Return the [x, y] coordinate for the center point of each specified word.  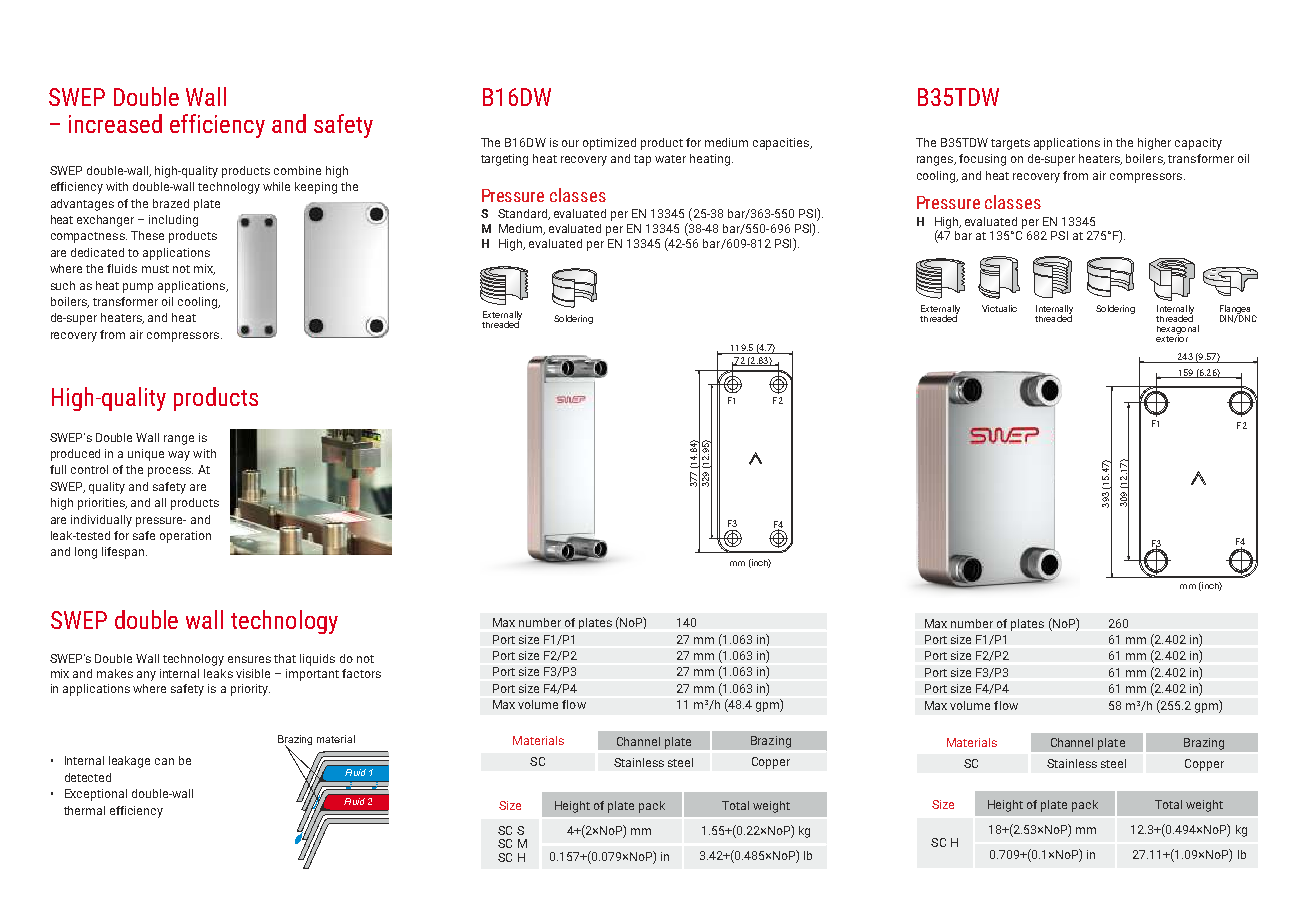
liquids [317, 660]
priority [250, 690]
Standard [524, 214]
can [164, 761]
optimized [609, 144]
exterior [1172, 337]
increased [115, 123]
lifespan [123, 553]
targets [1010, 144]
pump [138, 288]
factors [361, 673]
